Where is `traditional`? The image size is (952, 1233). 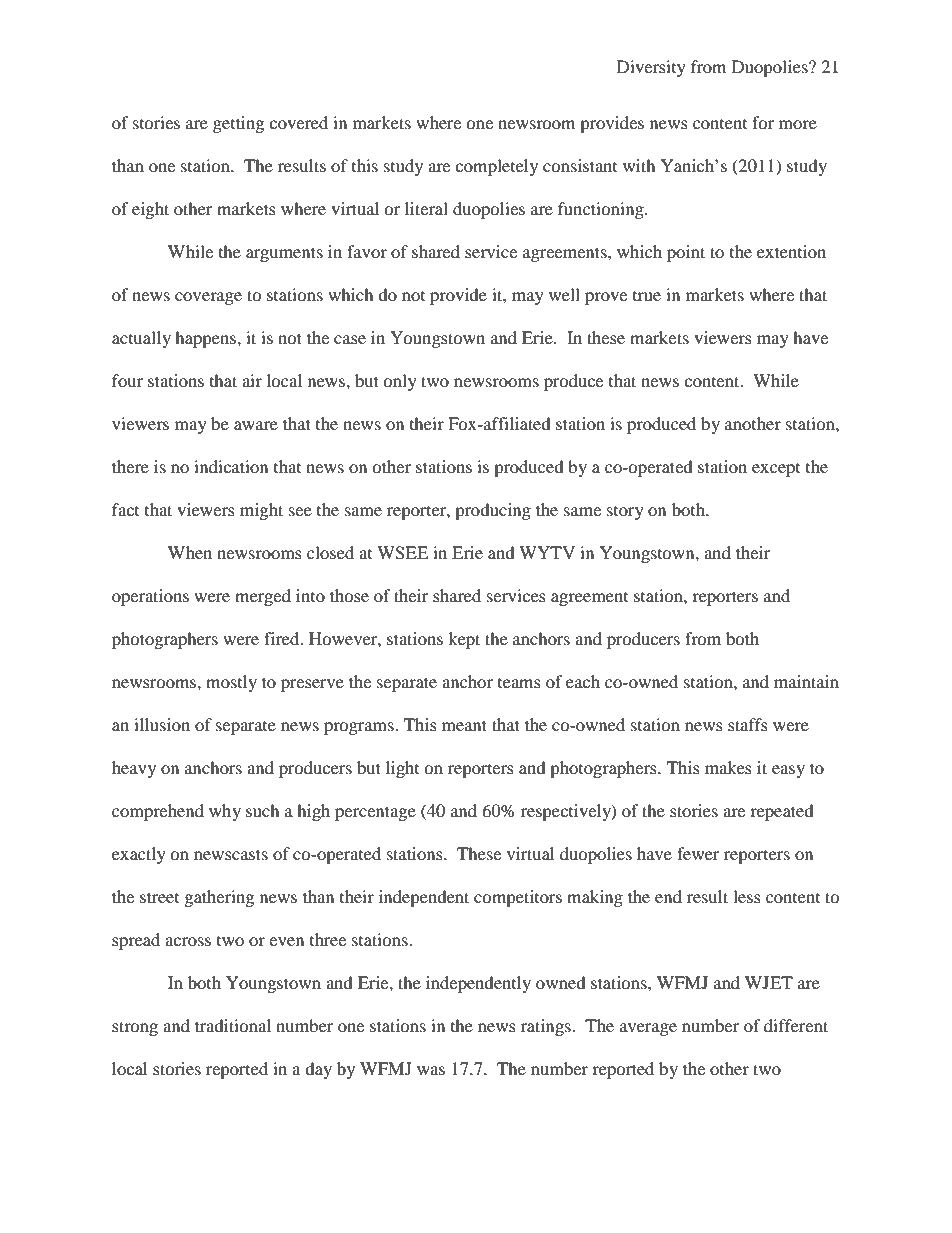
traditional is located at coordinates (233, 1025).
